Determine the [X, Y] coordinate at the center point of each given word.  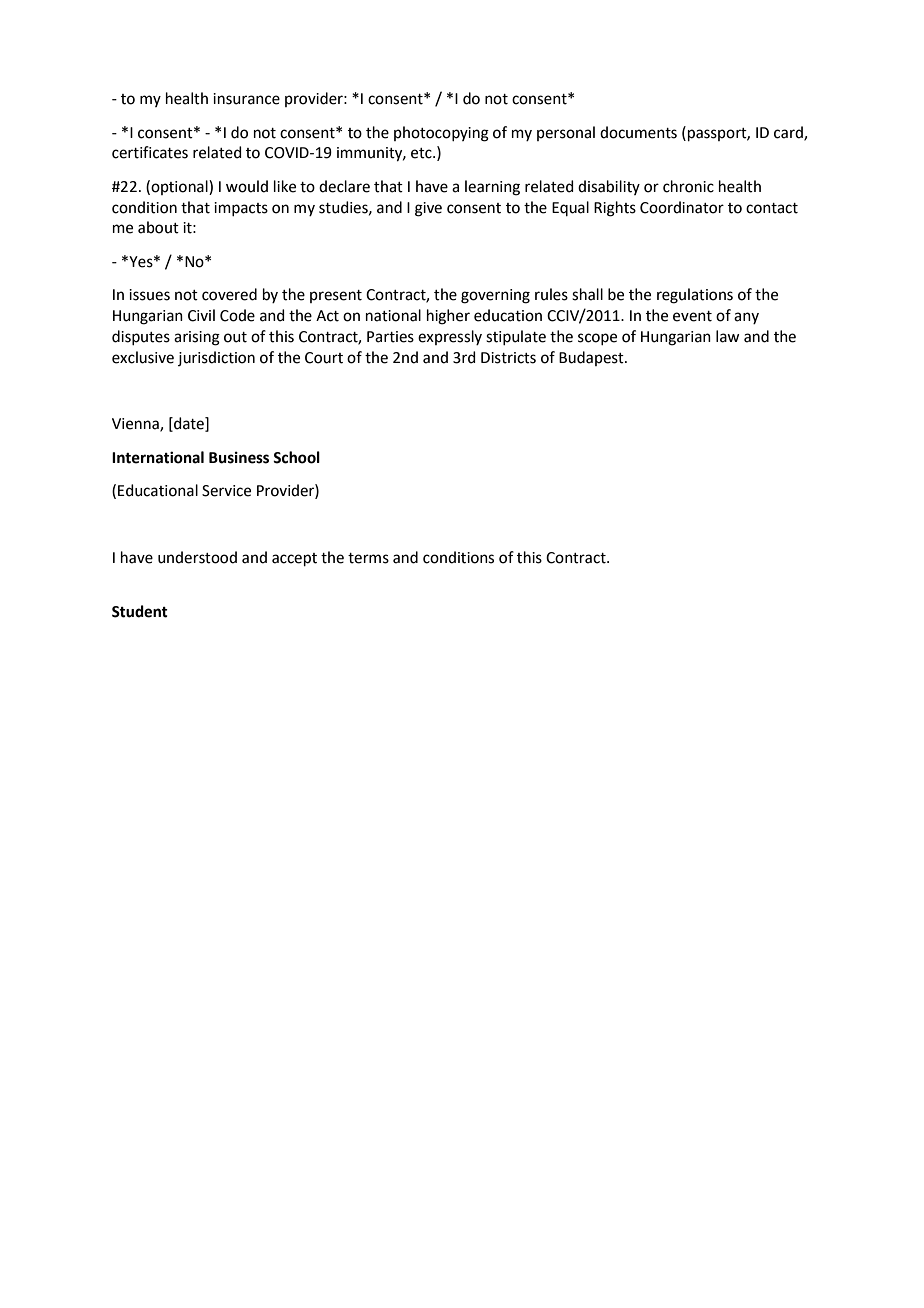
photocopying [441, 134]
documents [638, 132]
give [428, 209]
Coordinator [682, 207]
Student [140, 611]
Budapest [592, 358]
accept [294, 559]
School [296, 457]
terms [368, 558]
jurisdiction [216, 358]
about [158, 227]
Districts [508, 358]
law [727, 336]
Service [226, 491]
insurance [246, 99]
